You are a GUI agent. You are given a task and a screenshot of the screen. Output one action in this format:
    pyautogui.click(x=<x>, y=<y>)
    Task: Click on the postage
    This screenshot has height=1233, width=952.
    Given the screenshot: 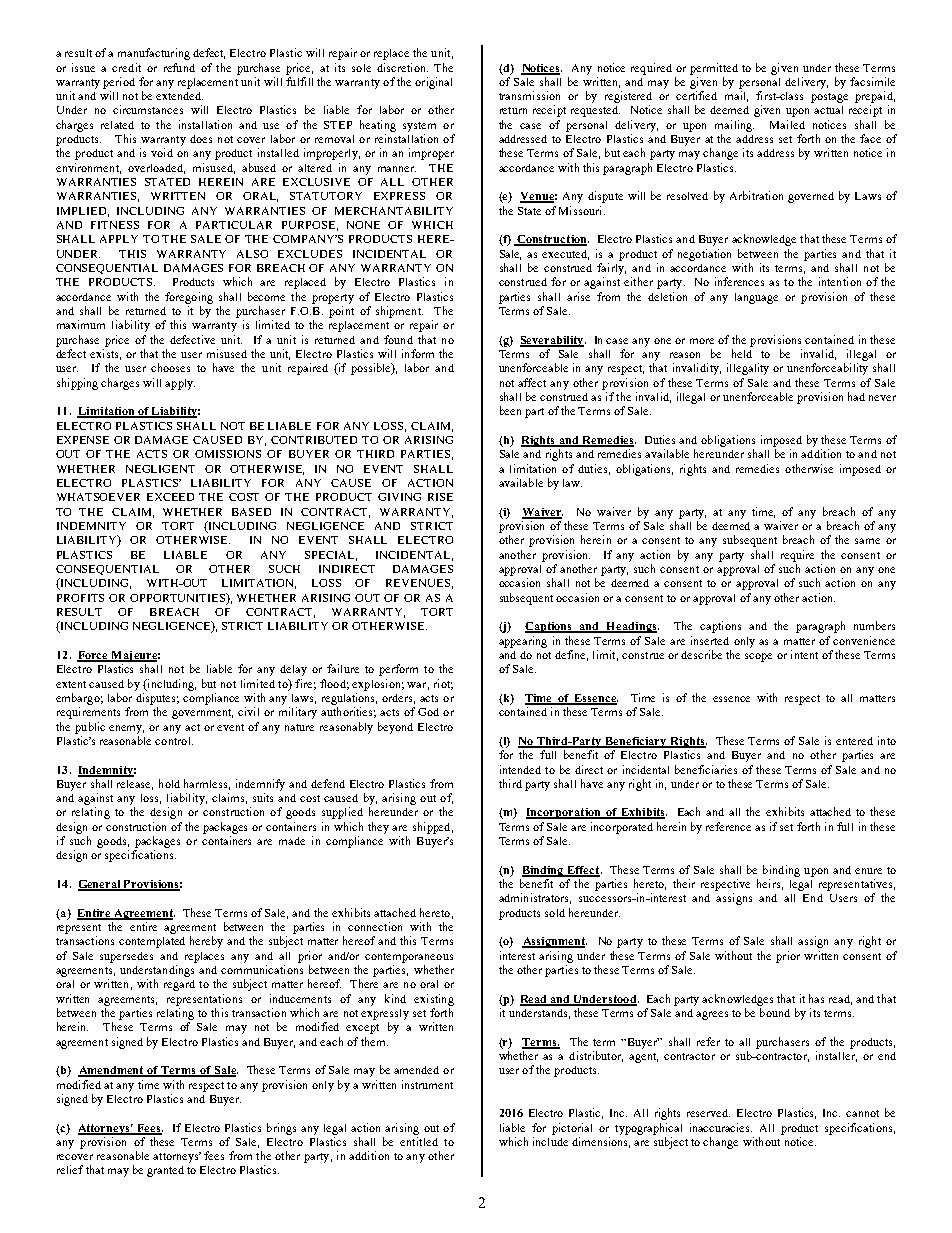 What is the action you would take?
    pyautogui.click(x=829, y=98)
